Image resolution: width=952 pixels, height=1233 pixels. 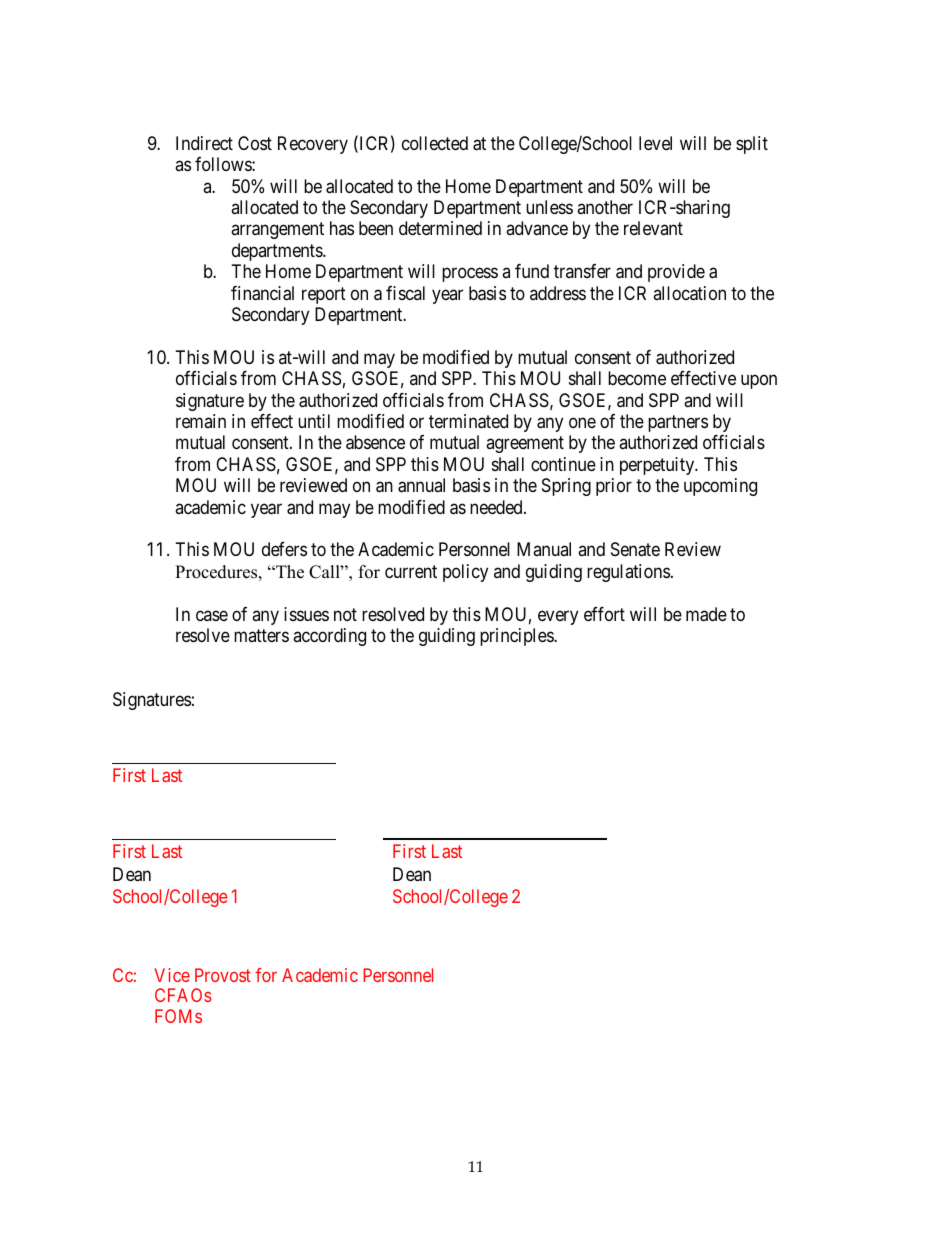 I want to click on matters, so click(x=261, y=635).
